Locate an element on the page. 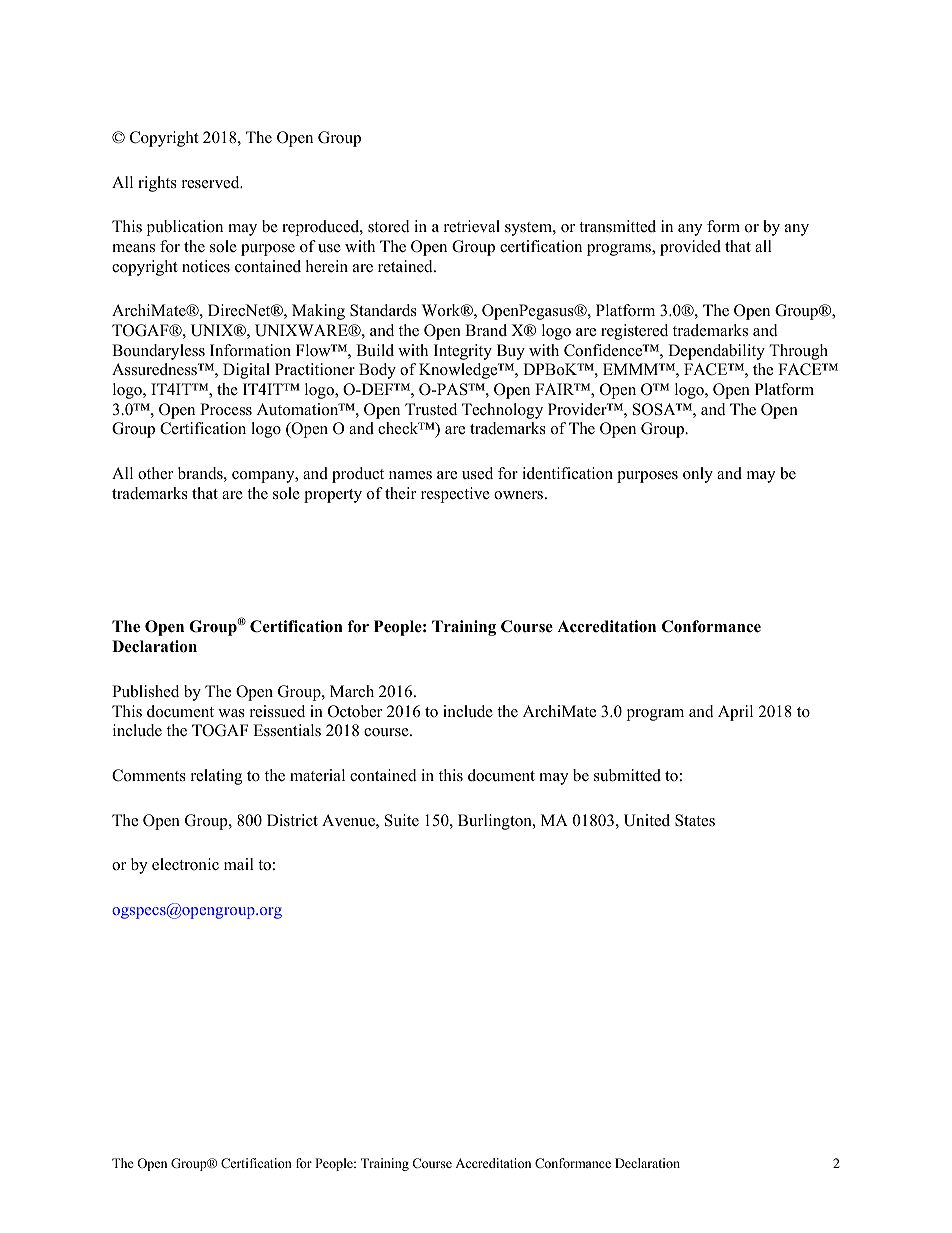  reserved is located at coordinates (212, 182).
